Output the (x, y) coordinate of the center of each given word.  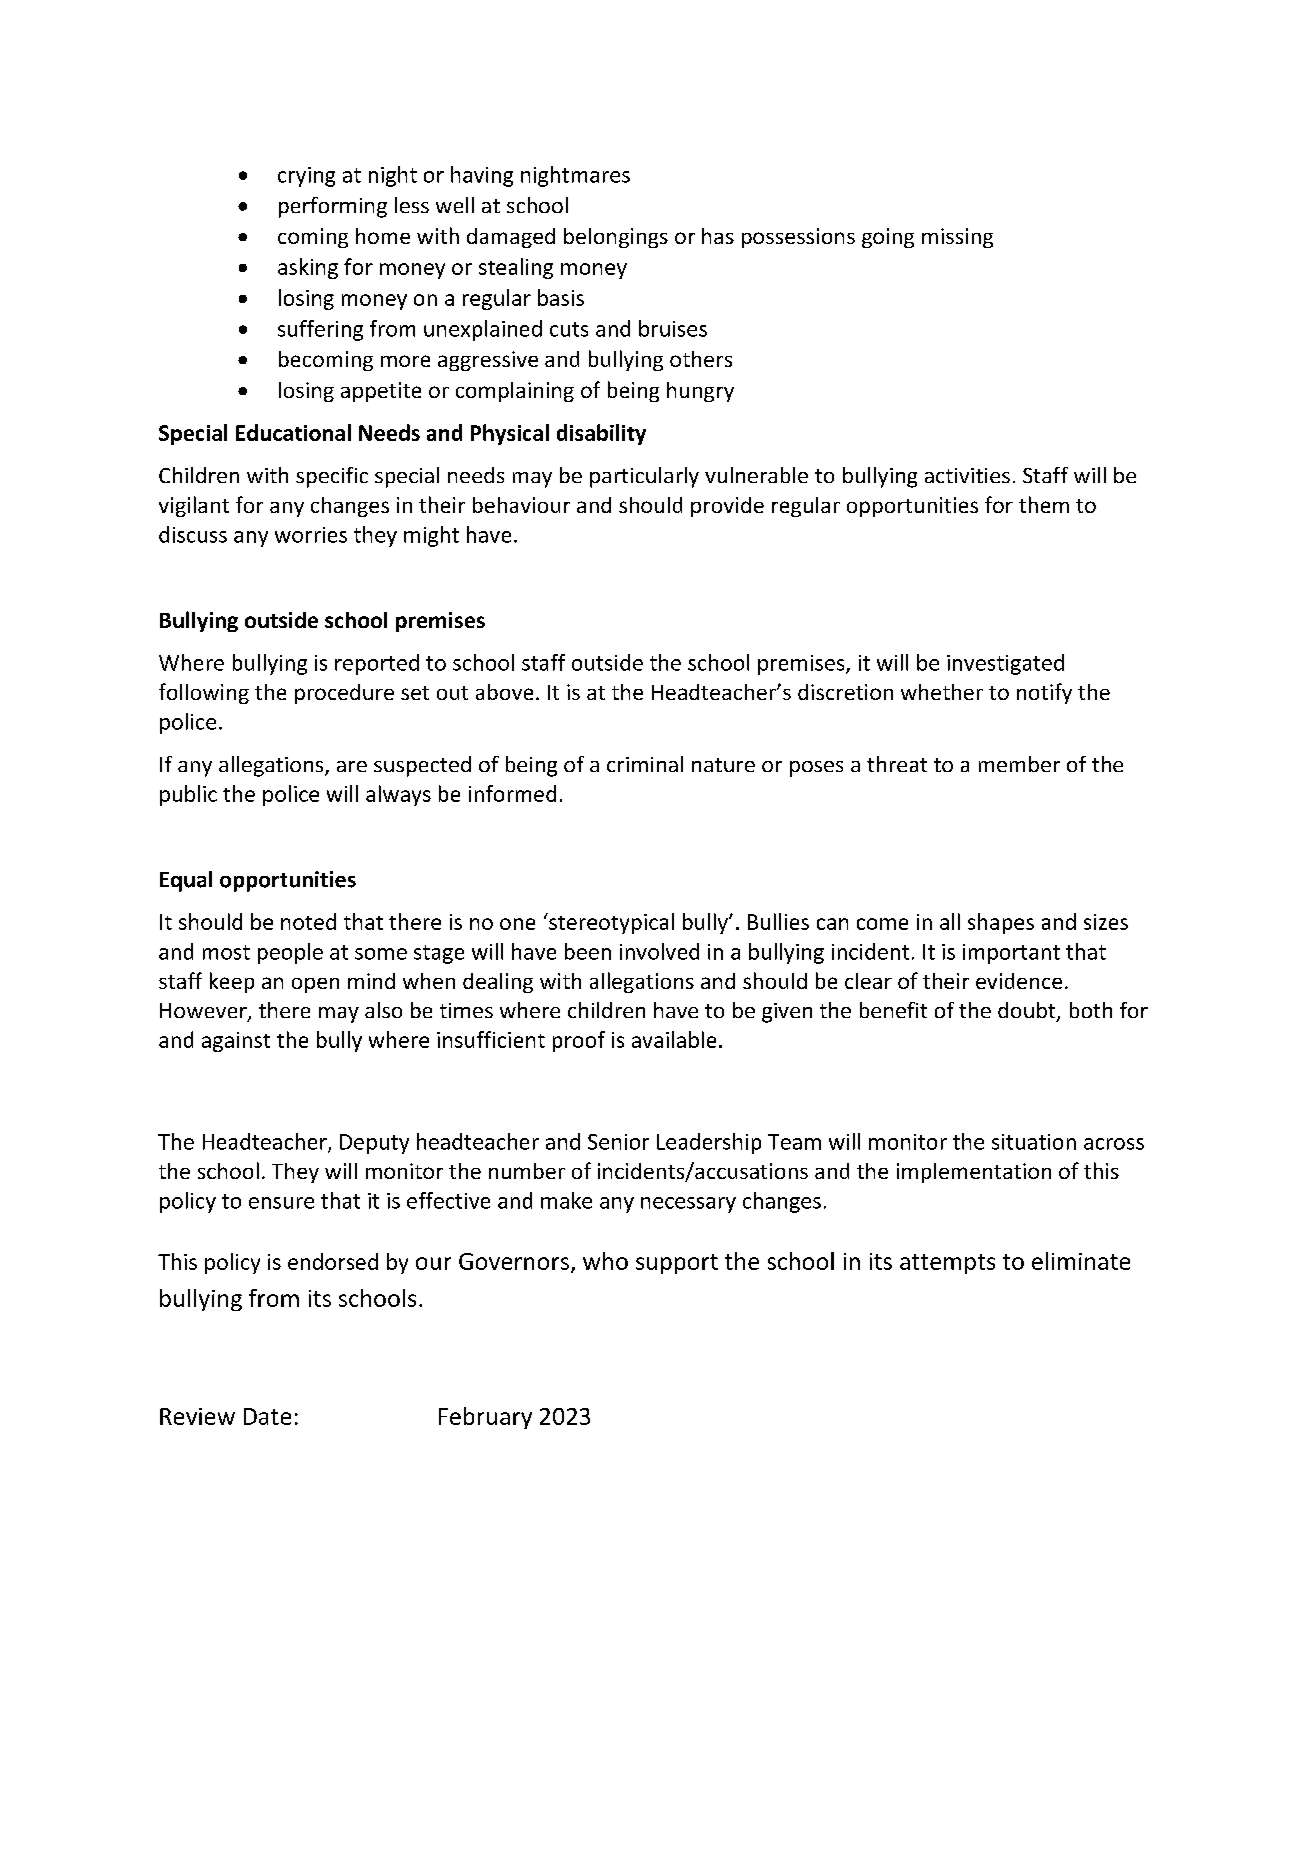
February (485, 1418)
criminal (645, 764)
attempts (947, 1264)
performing (333, 207)
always (398, 795)
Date (267, 1416)
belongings (616, 238)
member (1019, 764)
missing (957, 238)
